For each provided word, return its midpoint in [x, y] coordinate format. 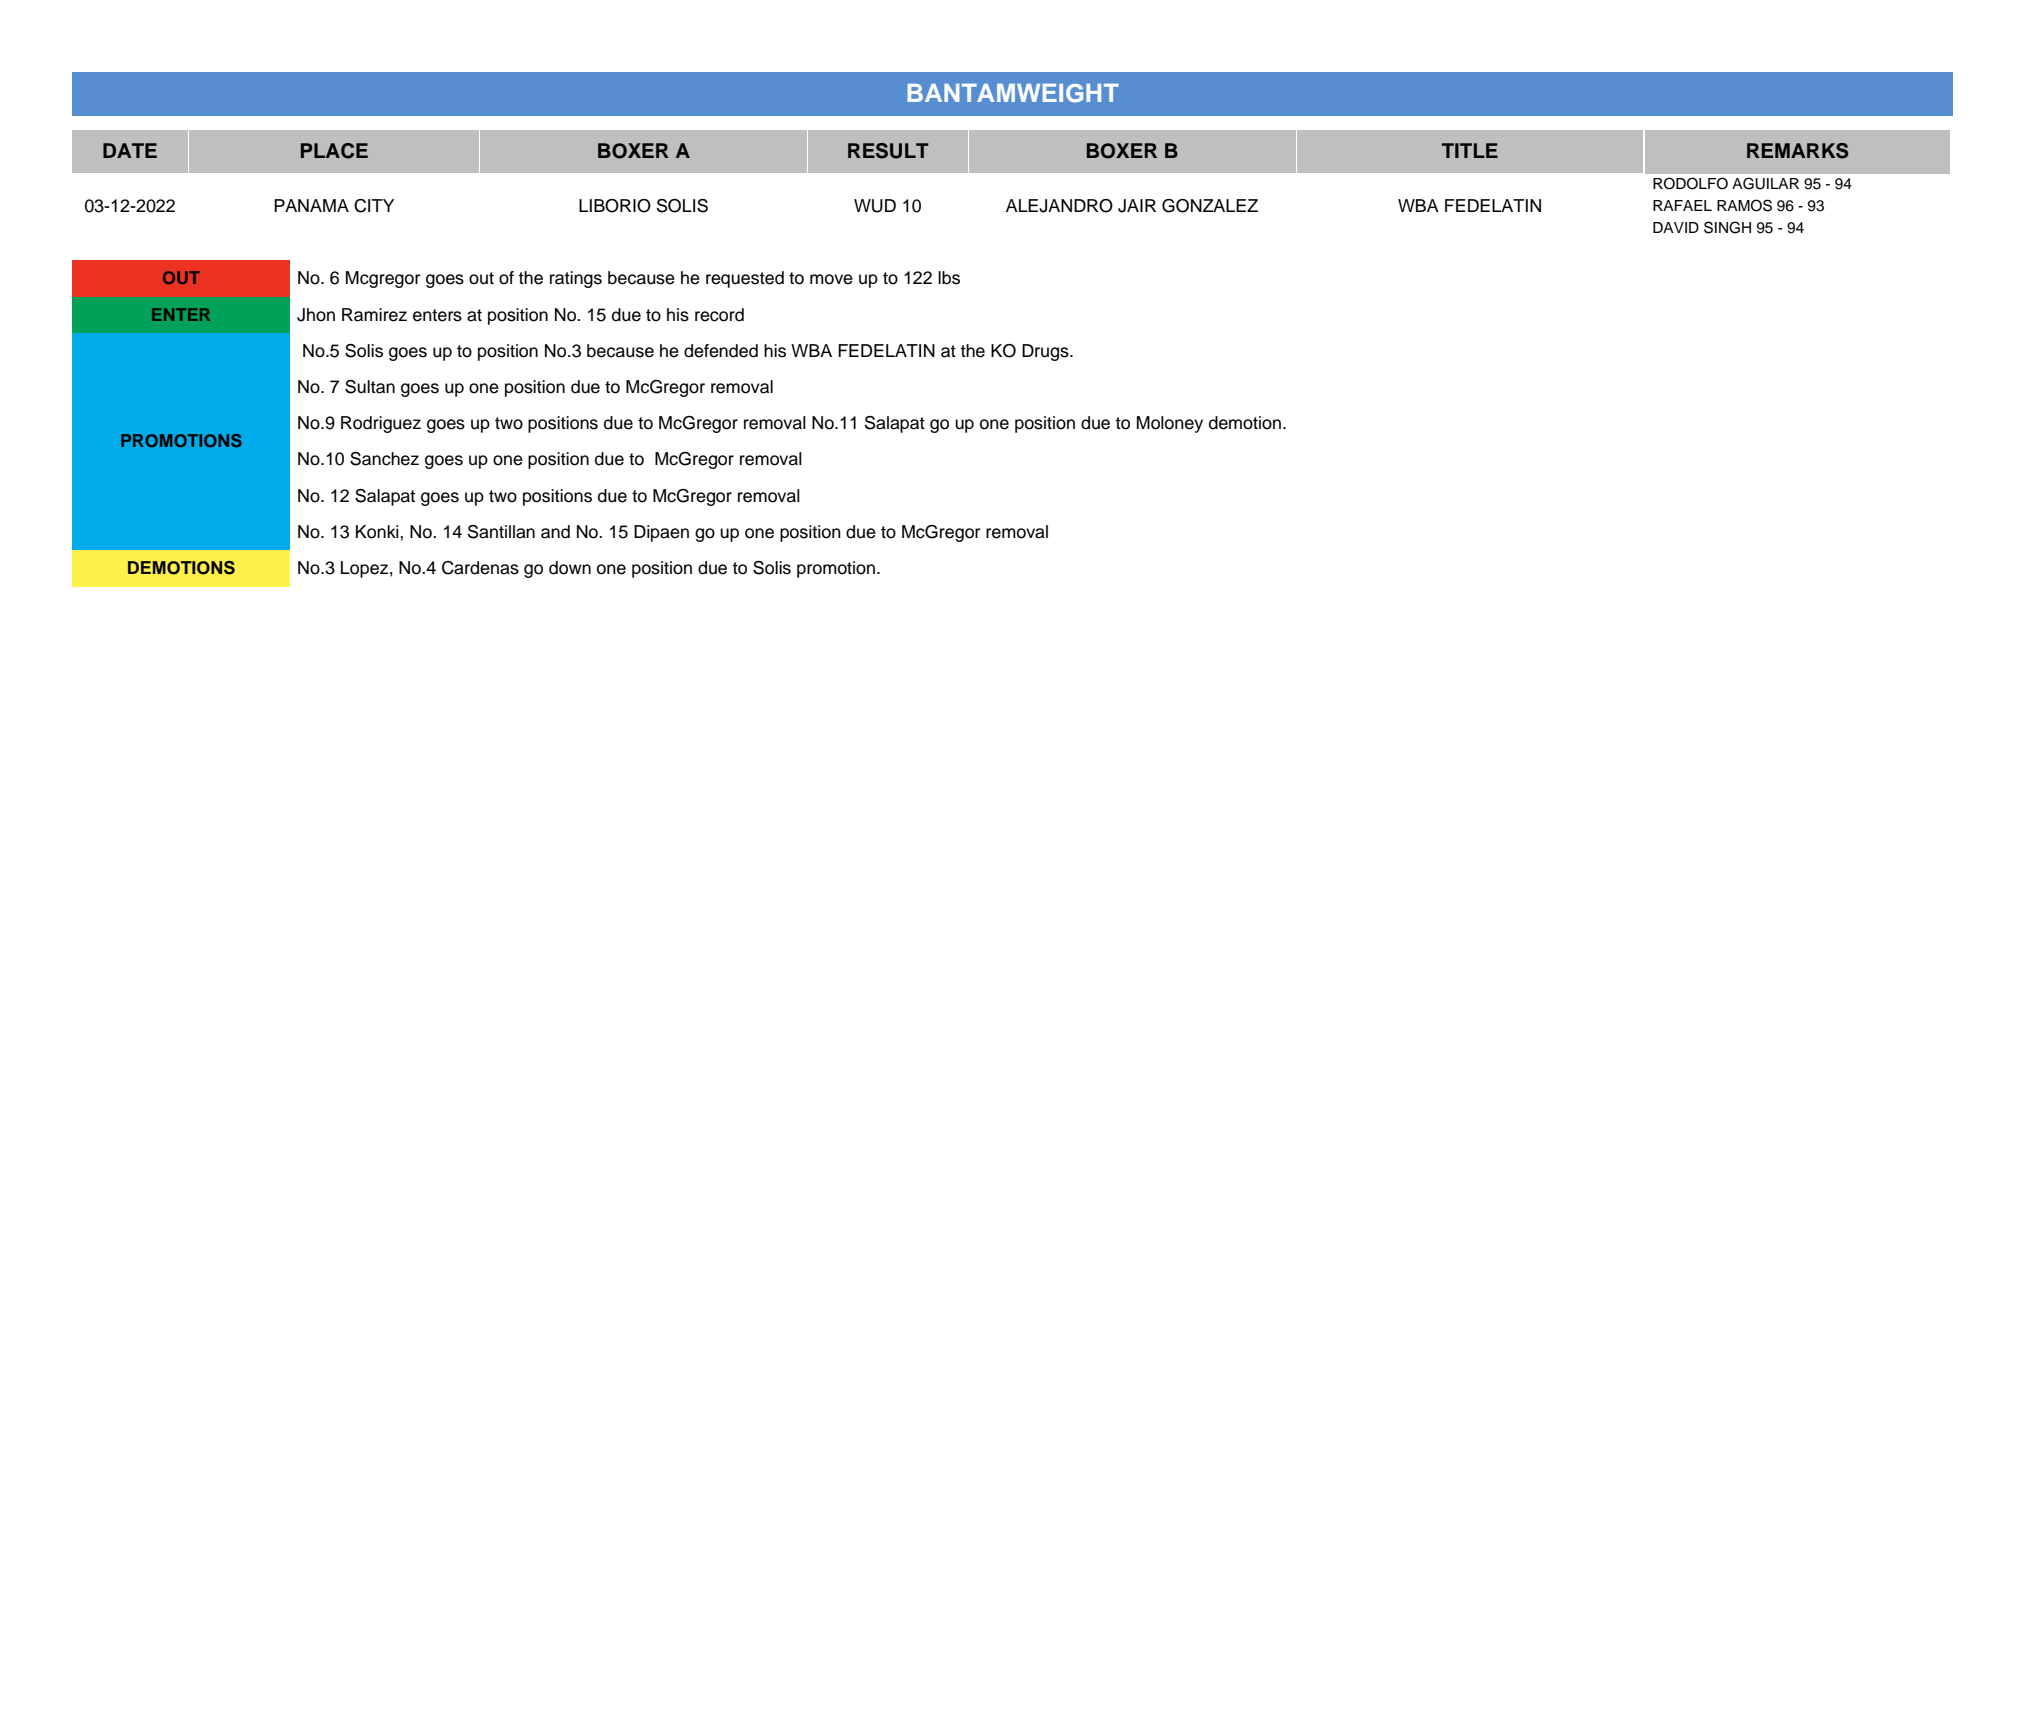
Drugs [1046, 352]
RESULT [888, 151]
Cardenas [480, 568]
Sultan [370, 387]
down [570, 568]
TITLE [1470, 150]
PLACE [334, 151]
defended [721, 351]
